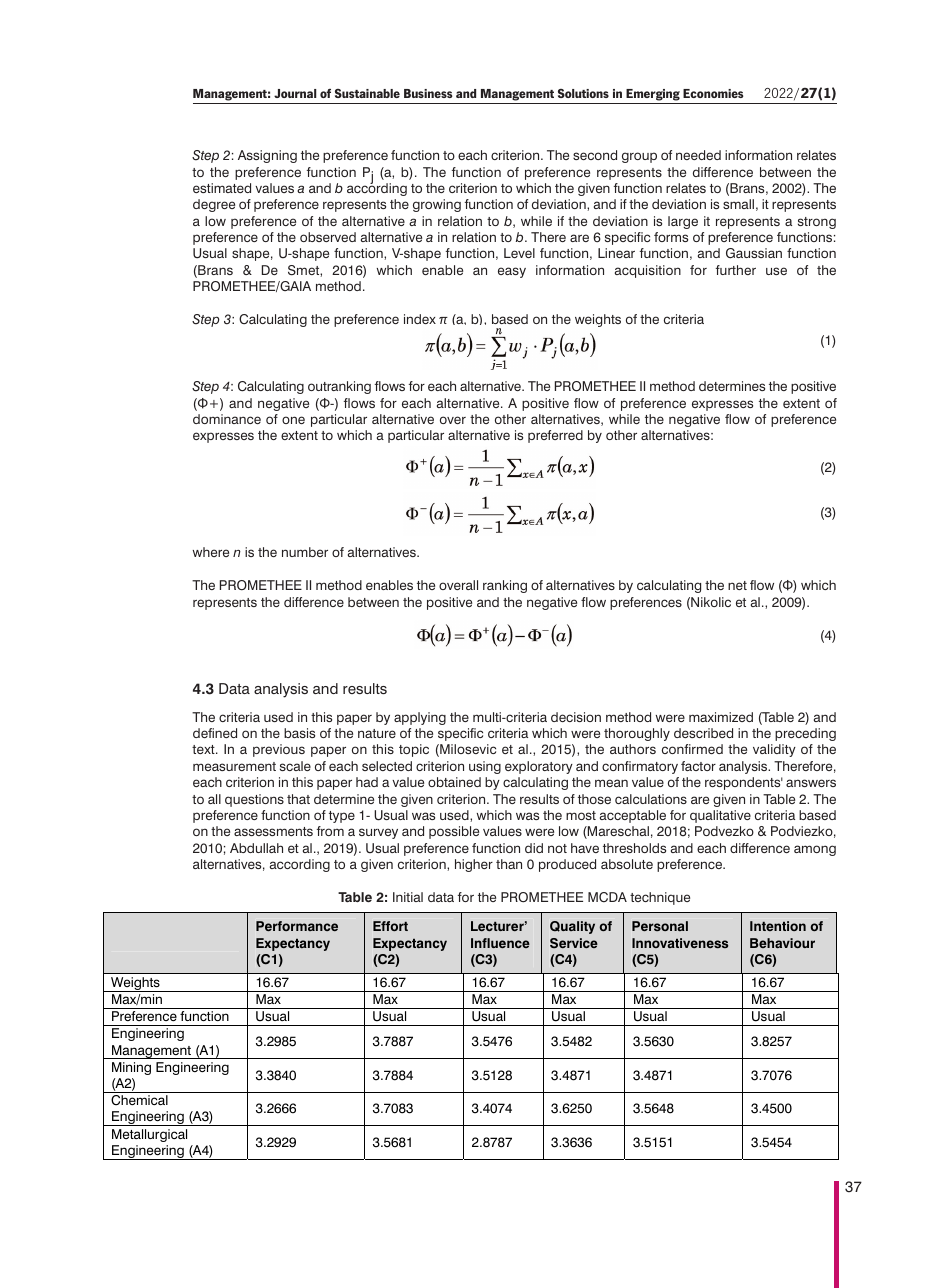 The image size is (945, 1288). I want to click on Economies, so click(713, 93).
